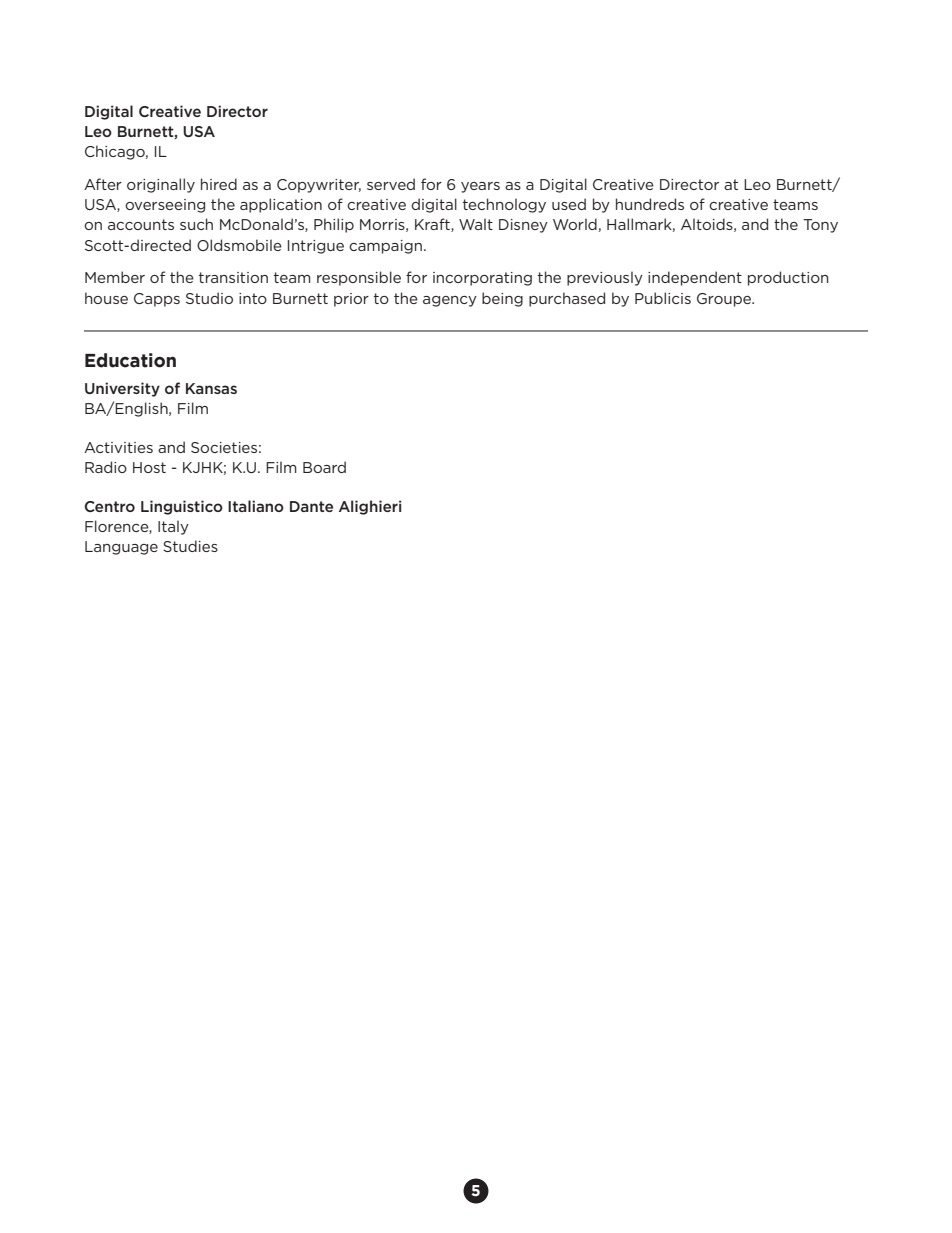 This page has width=952, height=1233. What do you see at coordinates (450, 301) in the page?
I see `agency` at bounding box center [450, 301].
